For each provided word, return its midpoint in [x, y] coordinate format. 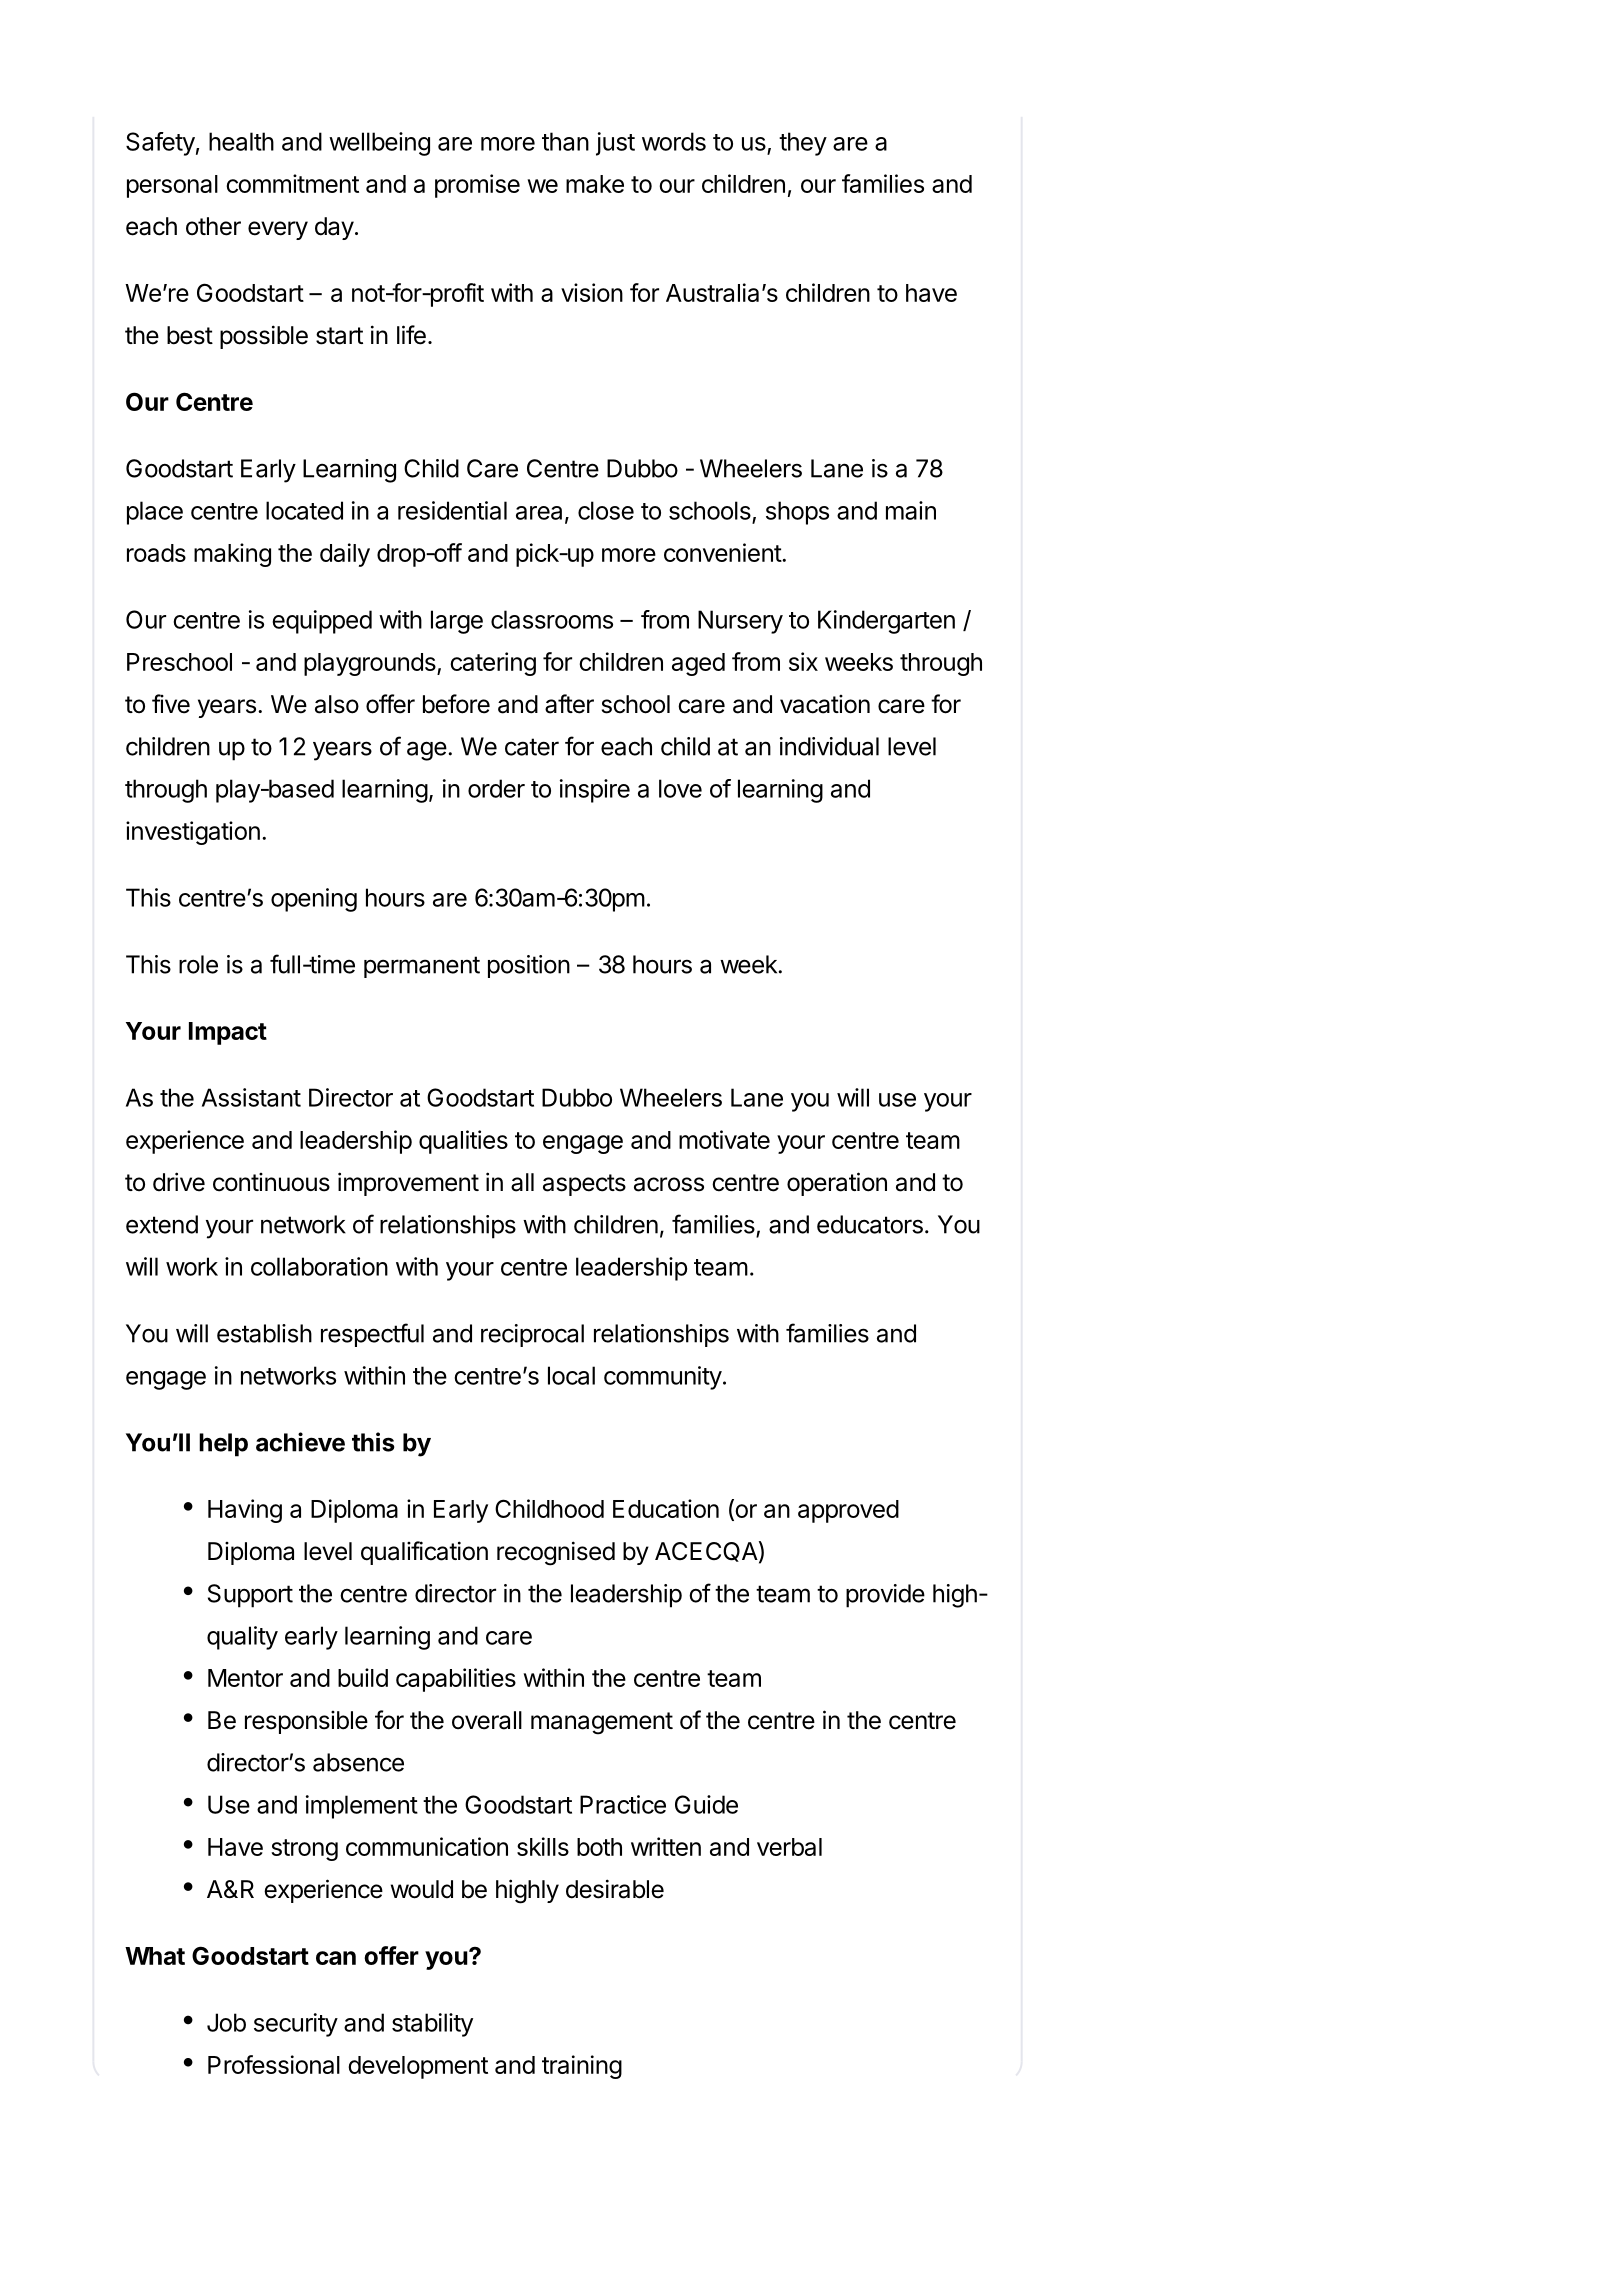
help [223, 1445]
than [565, 141]
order [496, 788]
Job [226, 2022]
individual [829, 746]
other [213, 226]
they [803, 144]
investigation [193, 833]
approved [848, 1511]
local [571, 1375]
